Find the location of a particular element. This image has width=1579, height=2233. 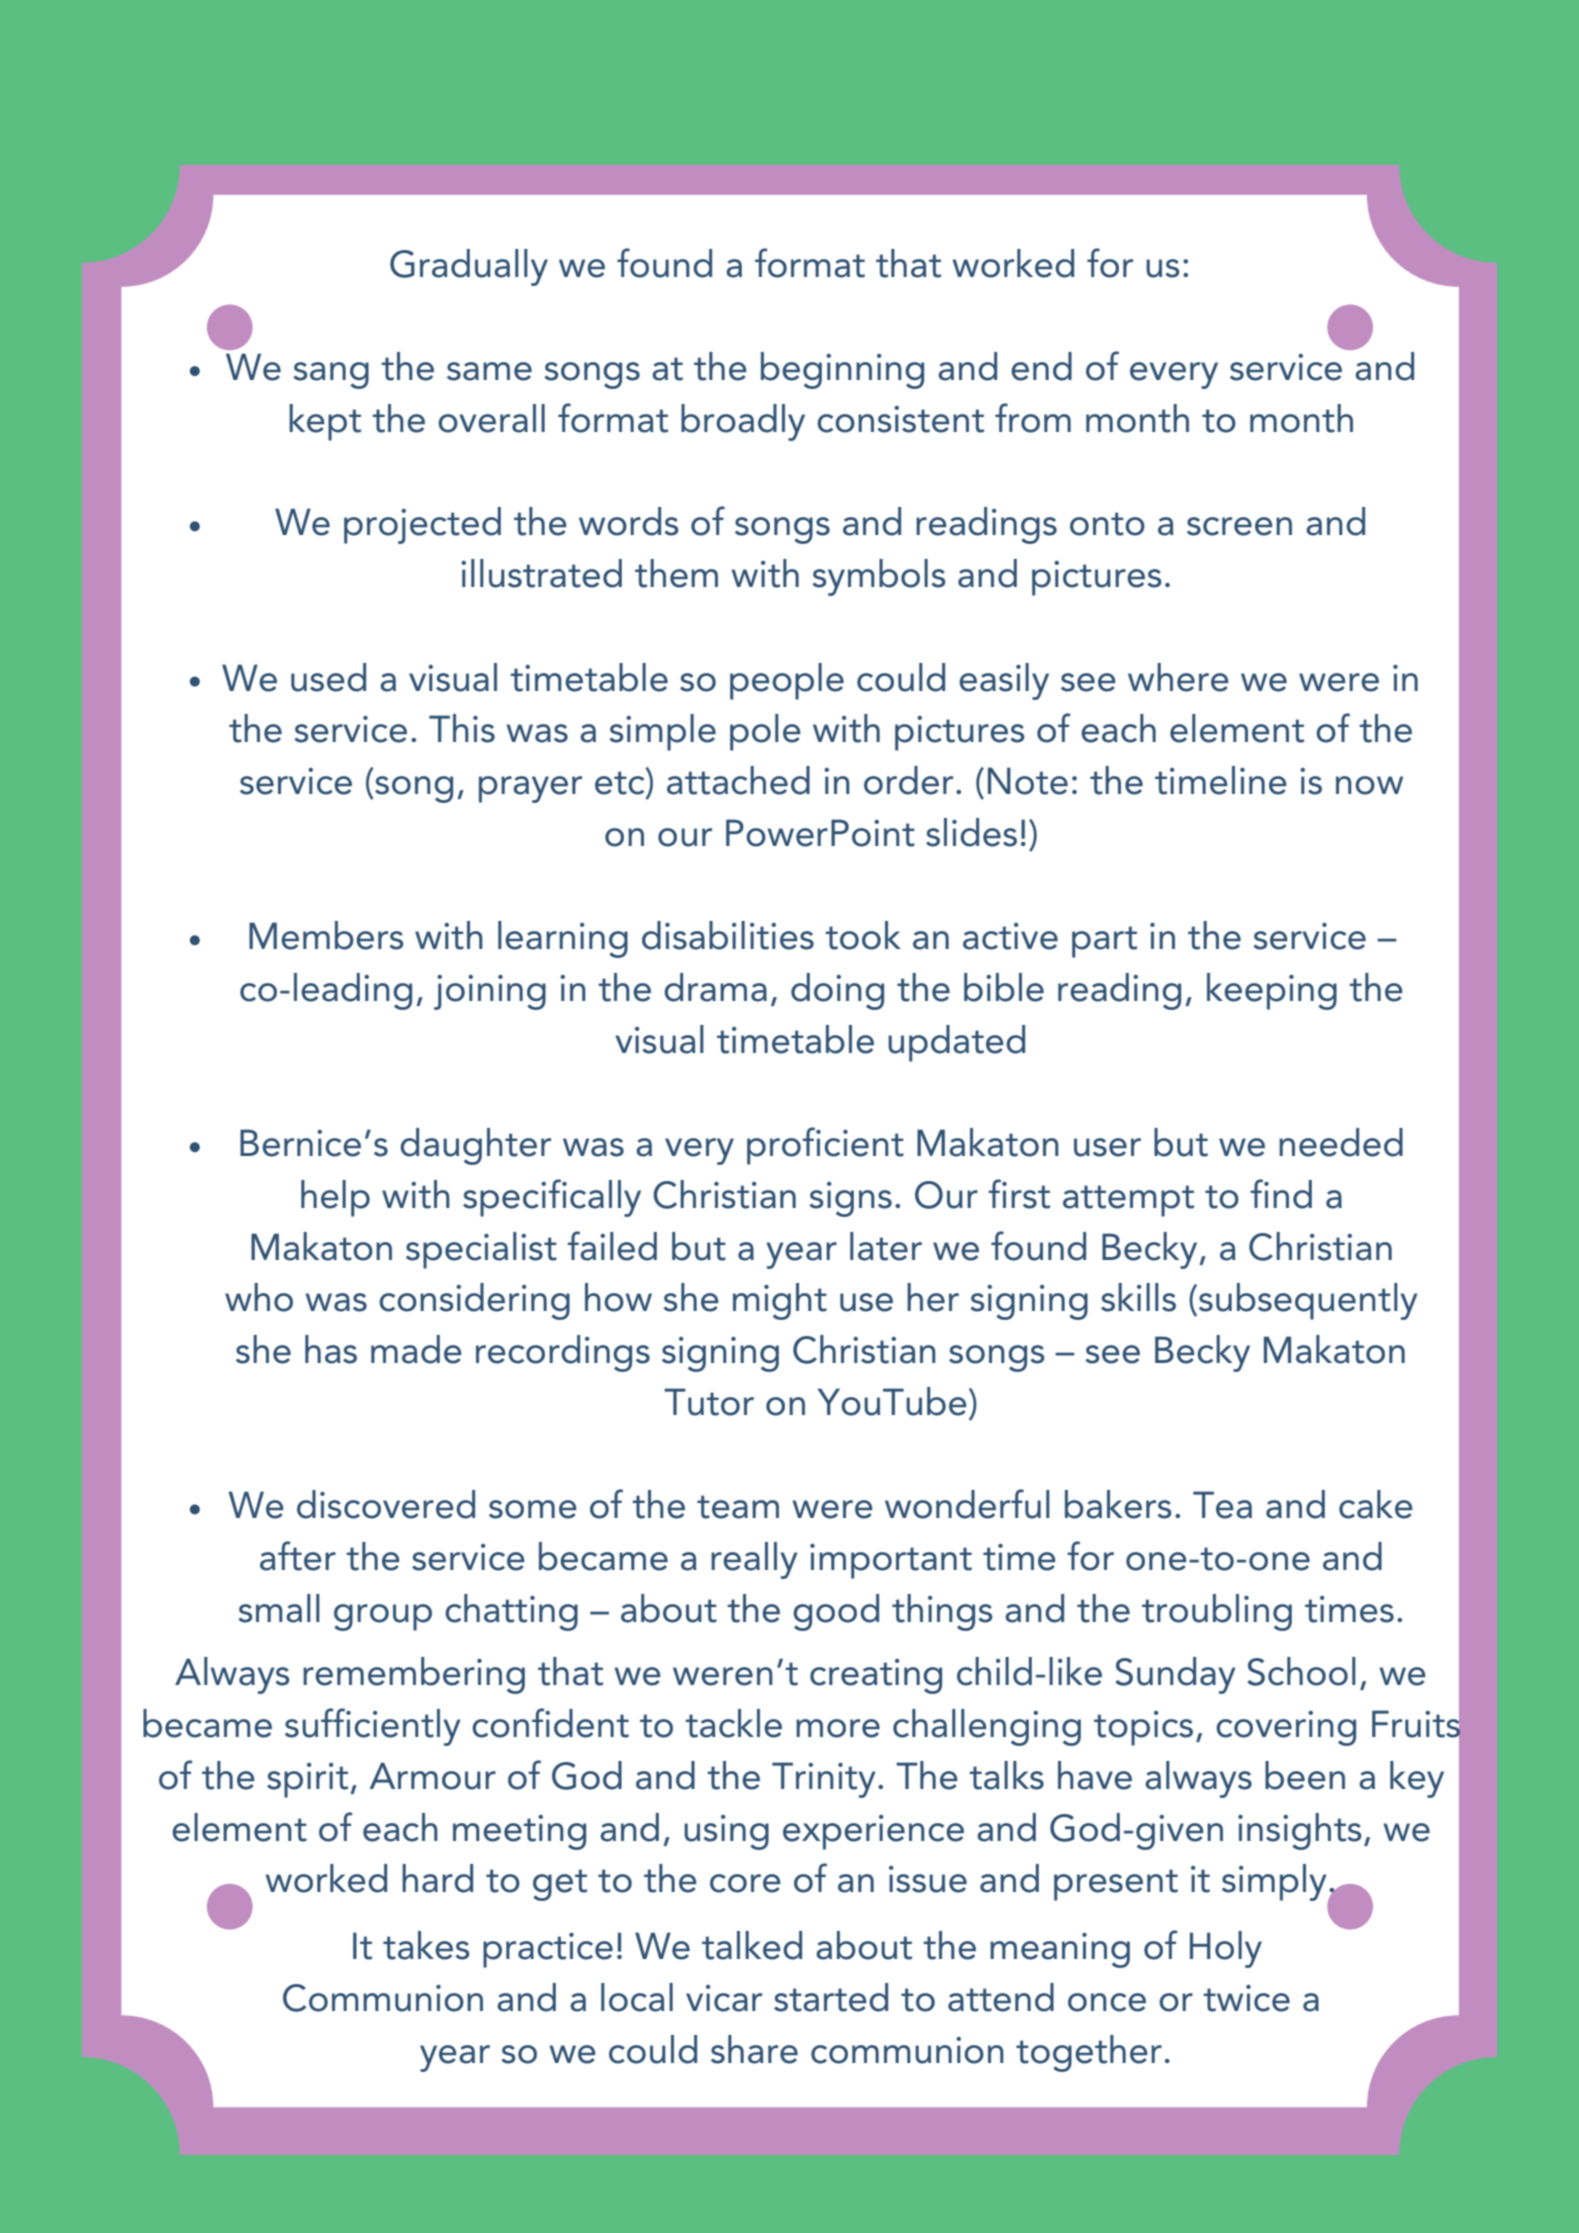

discovered is located at coordinates (386, 1504).
